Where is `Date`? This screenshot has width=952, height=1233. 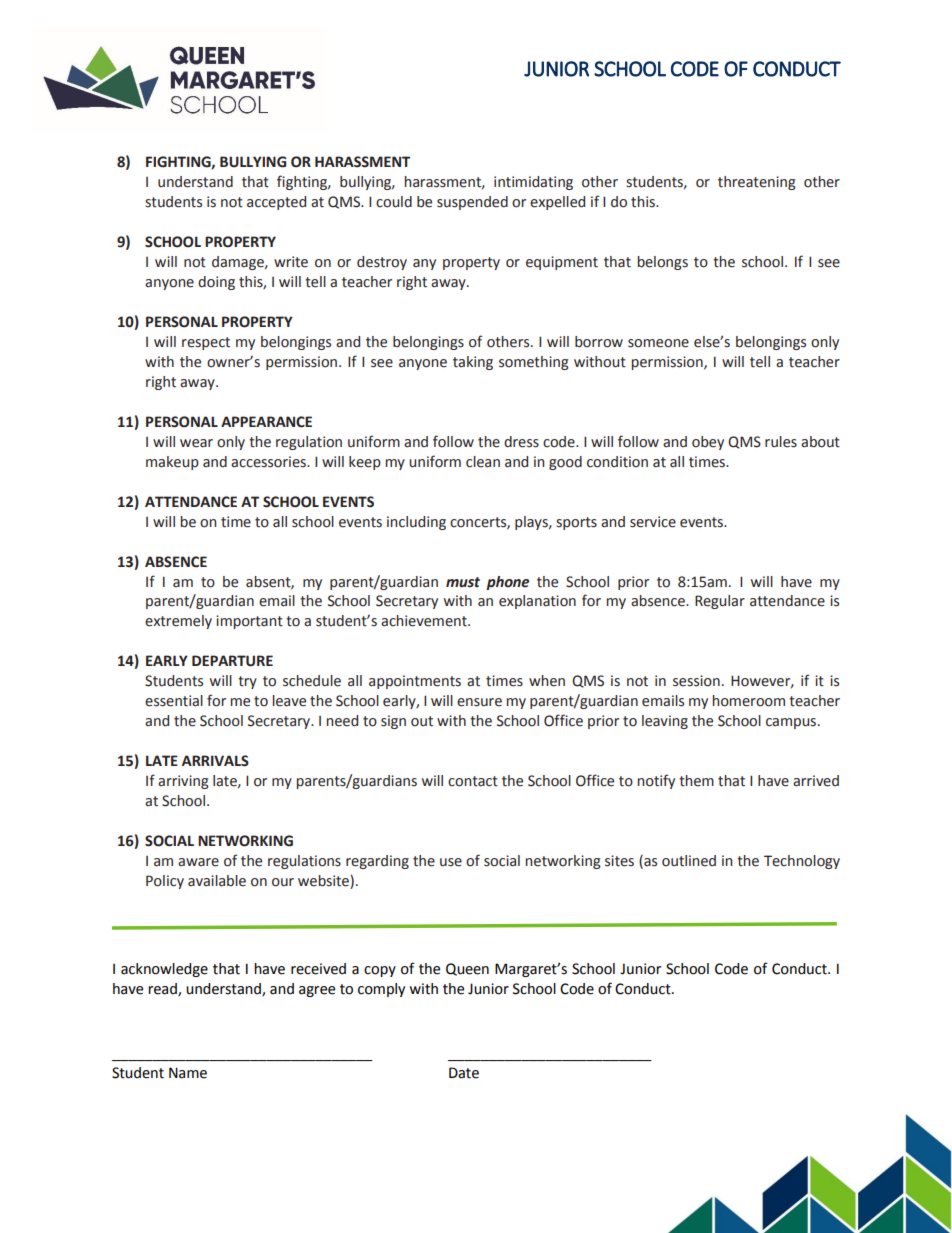 Date is located at coordinates (464, 1073).
